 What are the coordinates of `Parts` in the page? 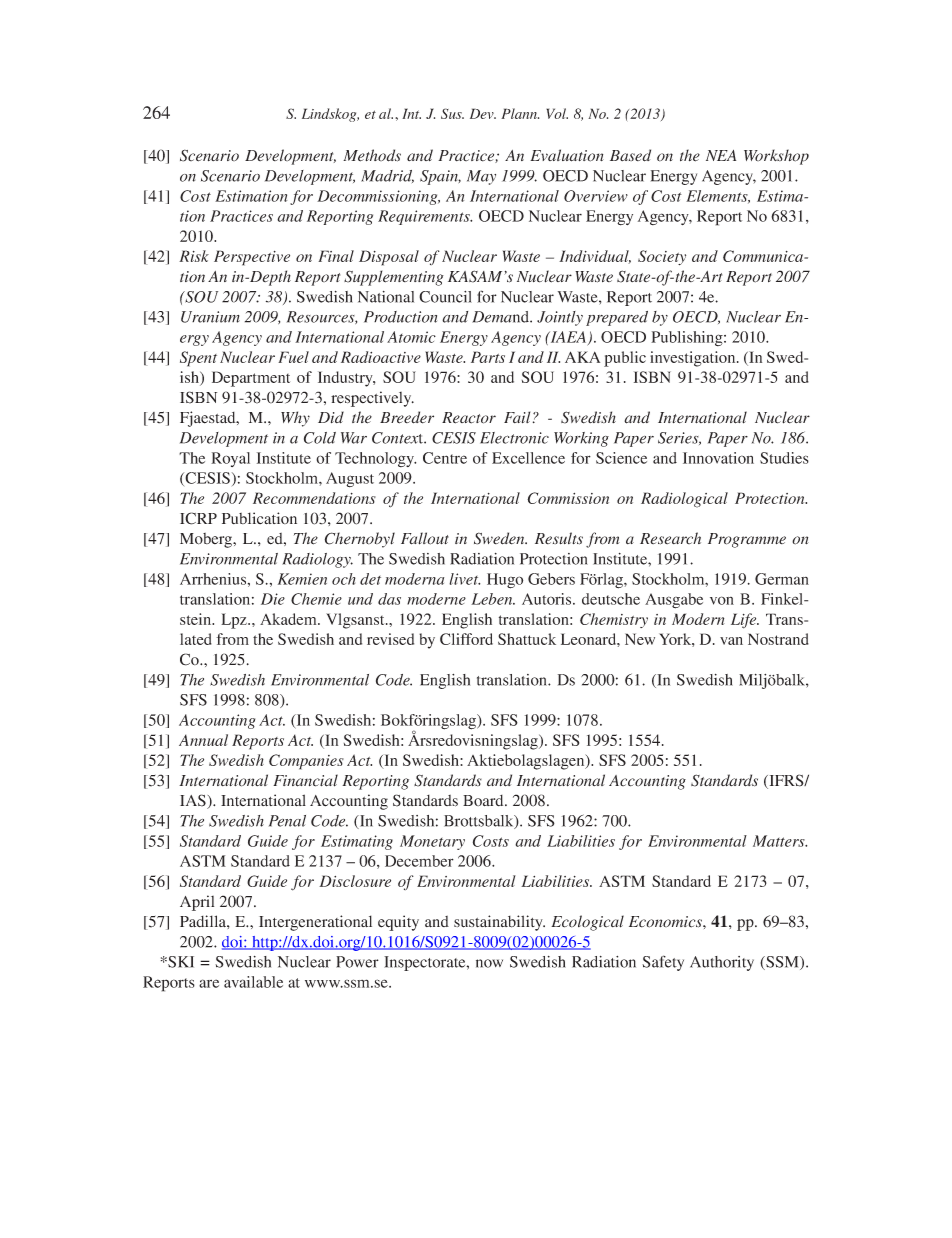 It's located at (488, 357).
